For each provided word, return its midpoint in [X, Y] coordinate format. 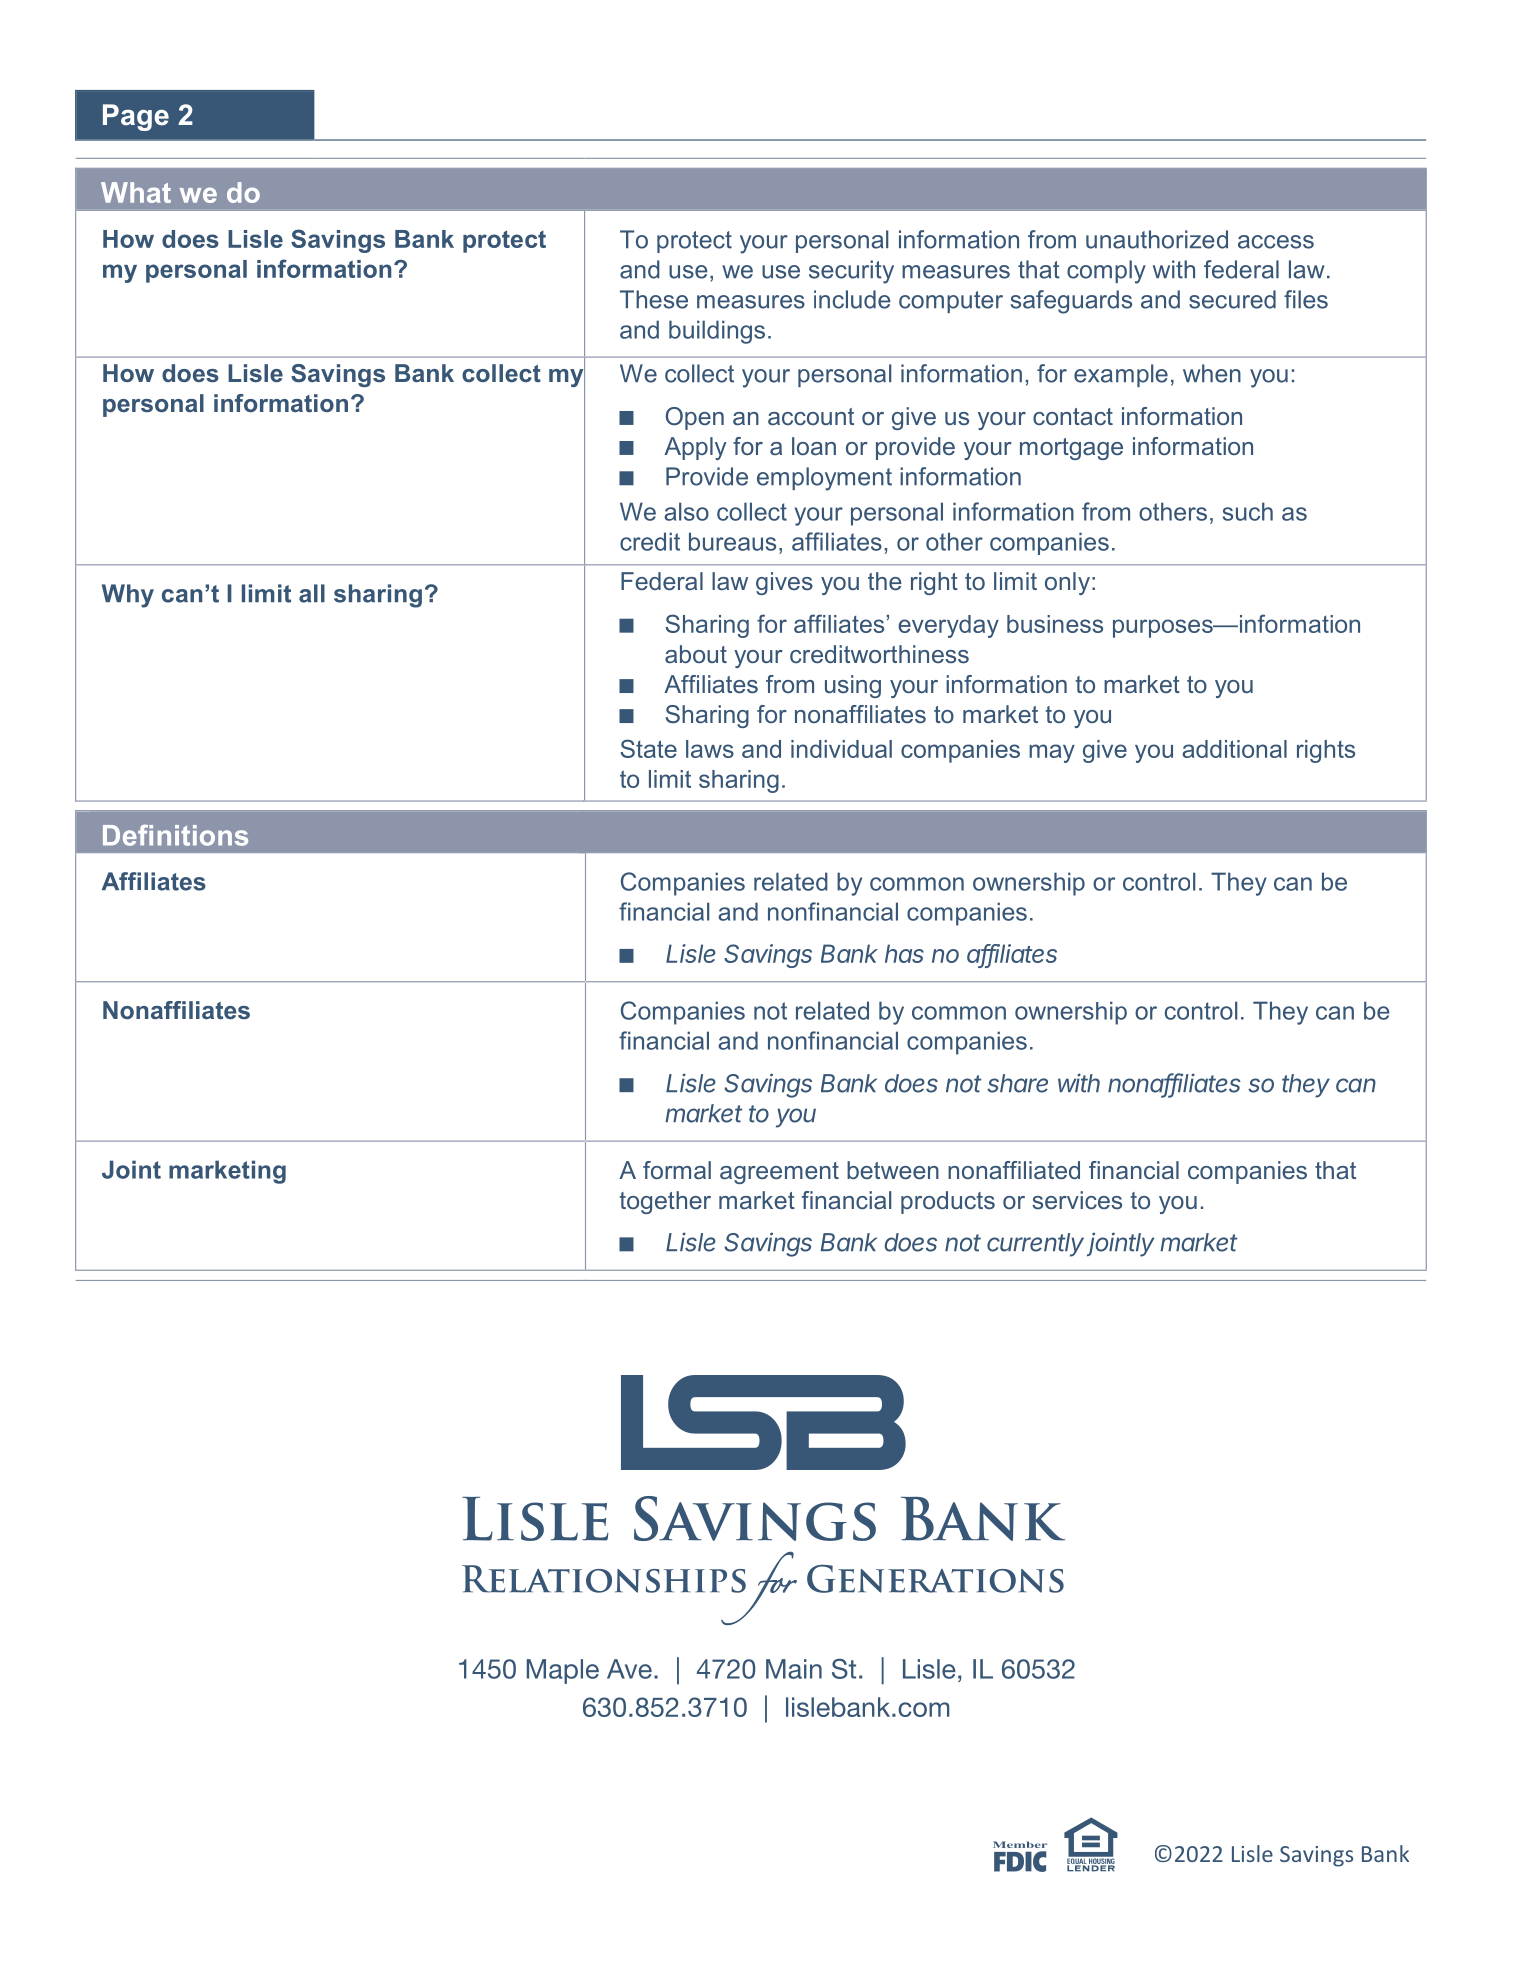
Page [136, 117]
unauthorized [1157, 239]
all [312, 593]
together [665, 1202]
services [1077, 1200]
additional [1234, 749]
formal [677, 1170]
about [696, 654]
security [851, 272]
